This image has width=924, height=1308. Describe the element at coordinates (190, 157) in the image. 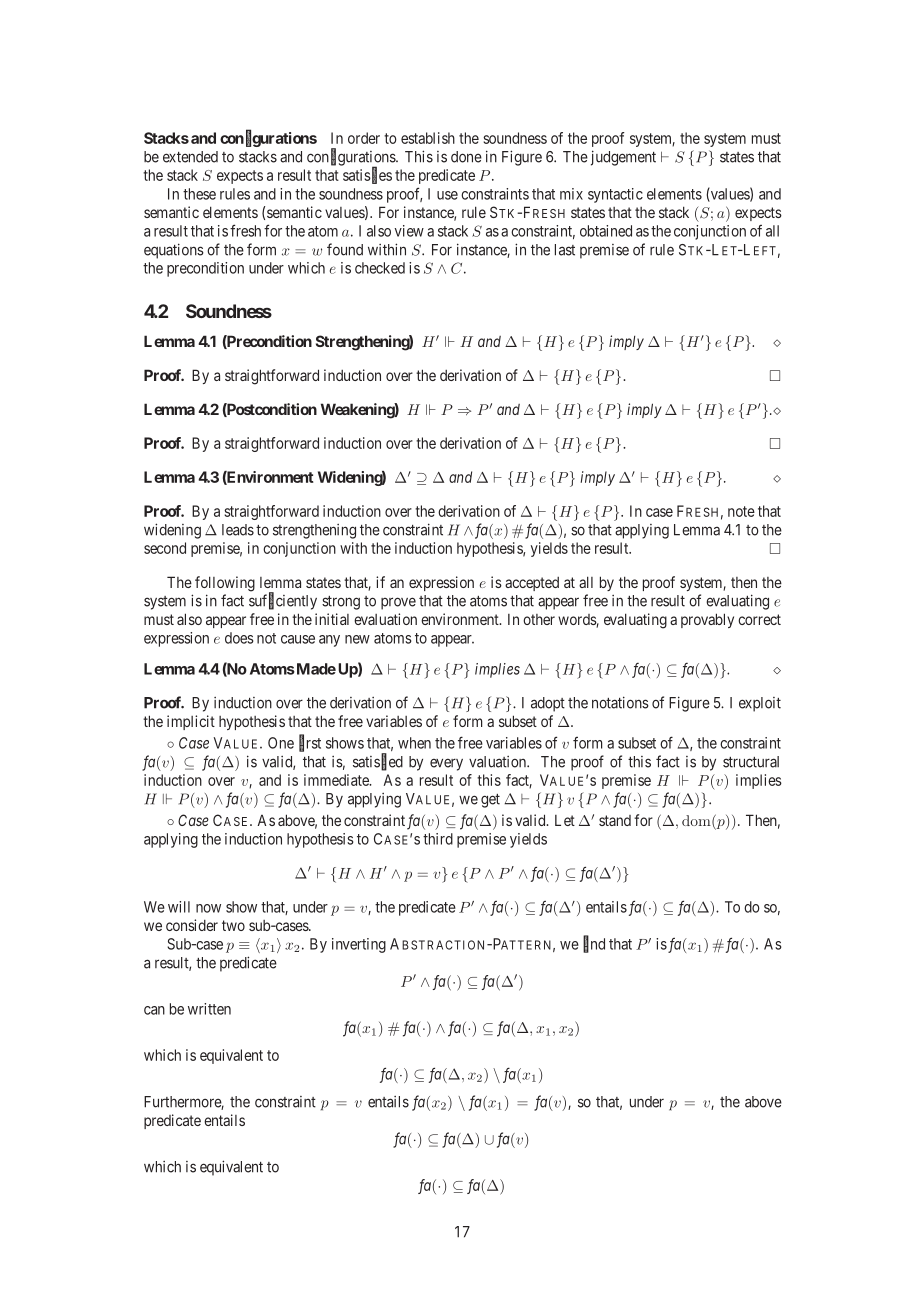

I see `extended` at that location.
